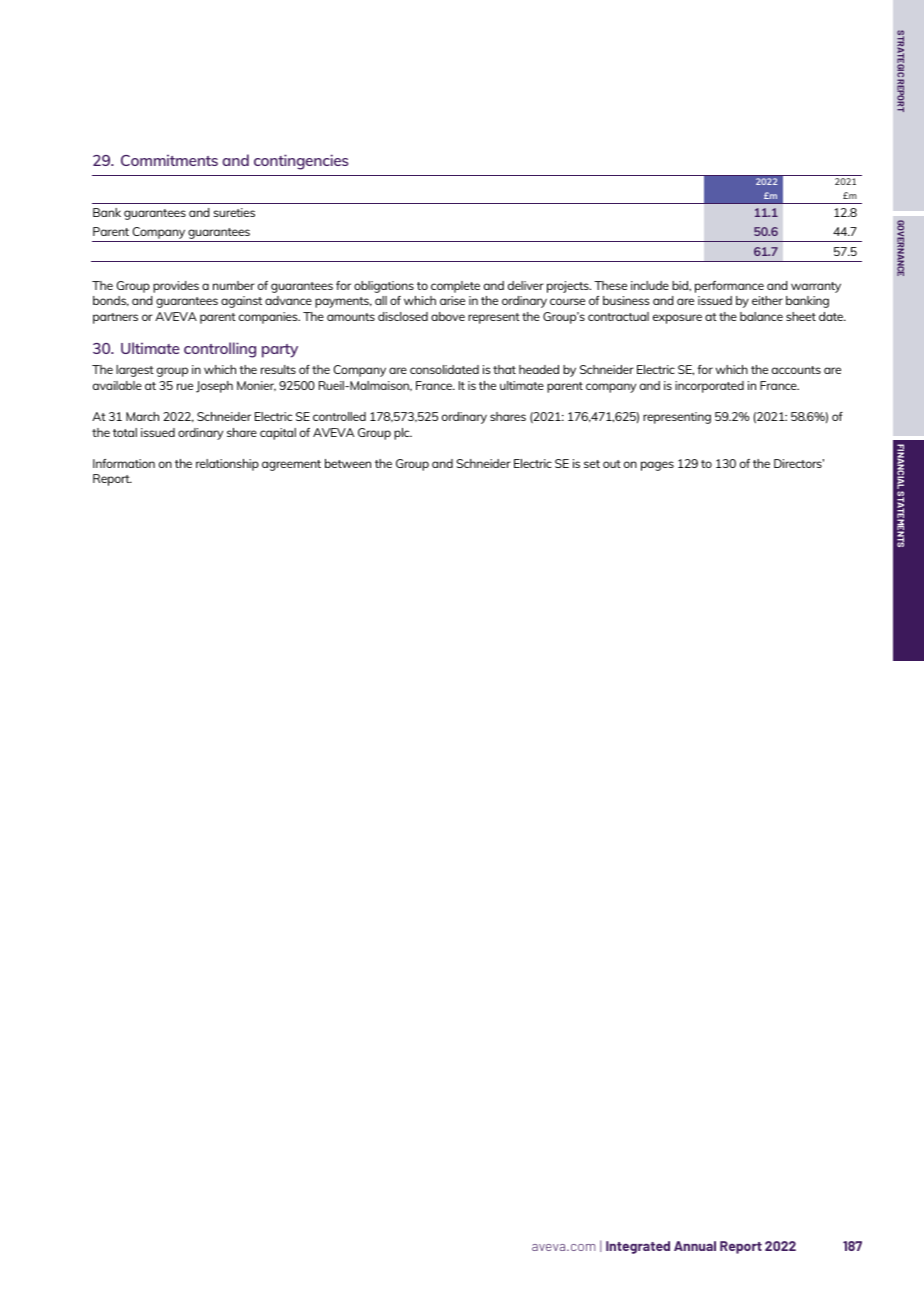 The height and width of the screenshot is (1308, 924). What do you see at coordinates (291, 465) in the screenshot?
I see `agreement` at bounding box center [291, 465].
